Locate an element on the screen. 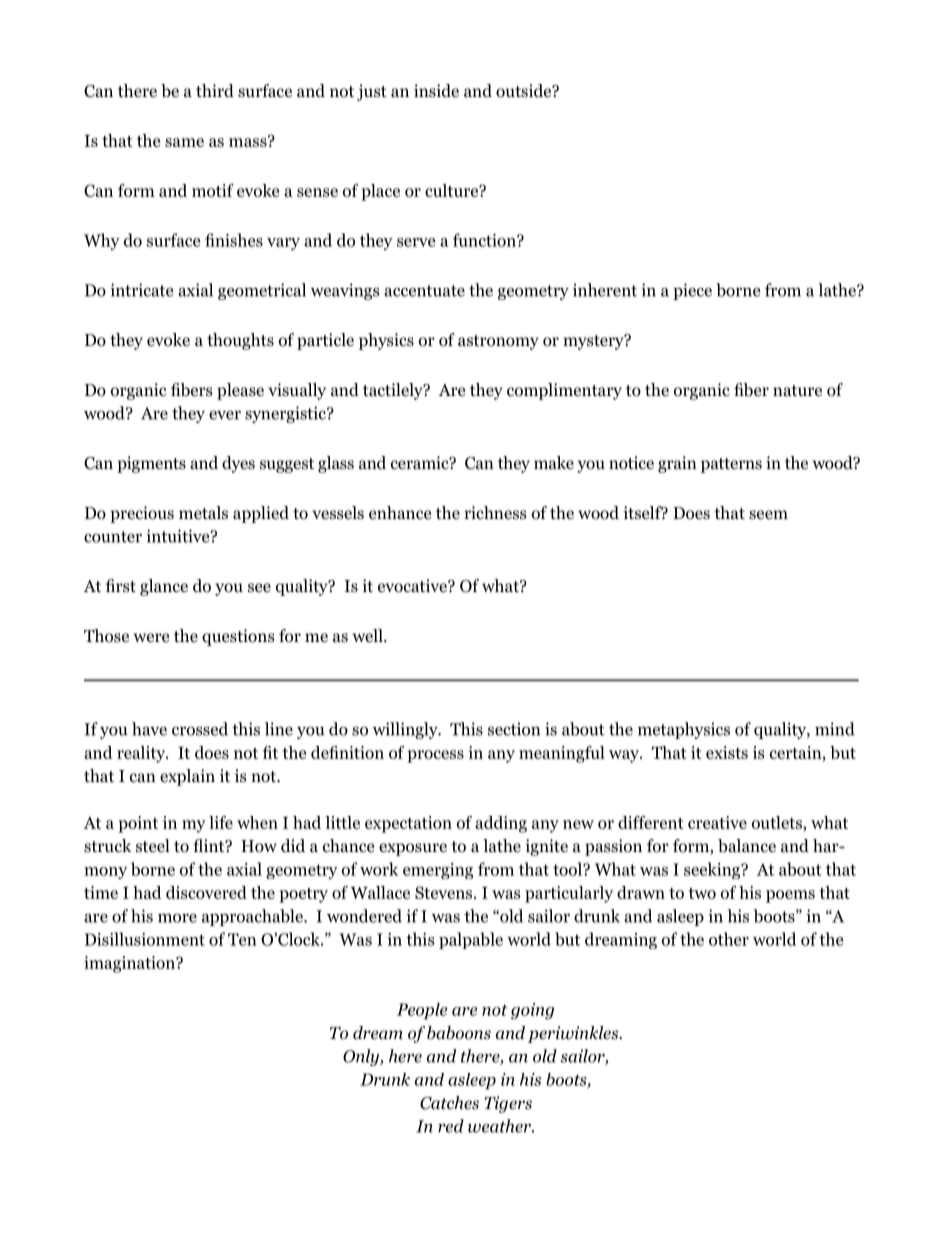 The height and width of the screenshot is (1233, 952). same is located at coordinates (184, 142).
